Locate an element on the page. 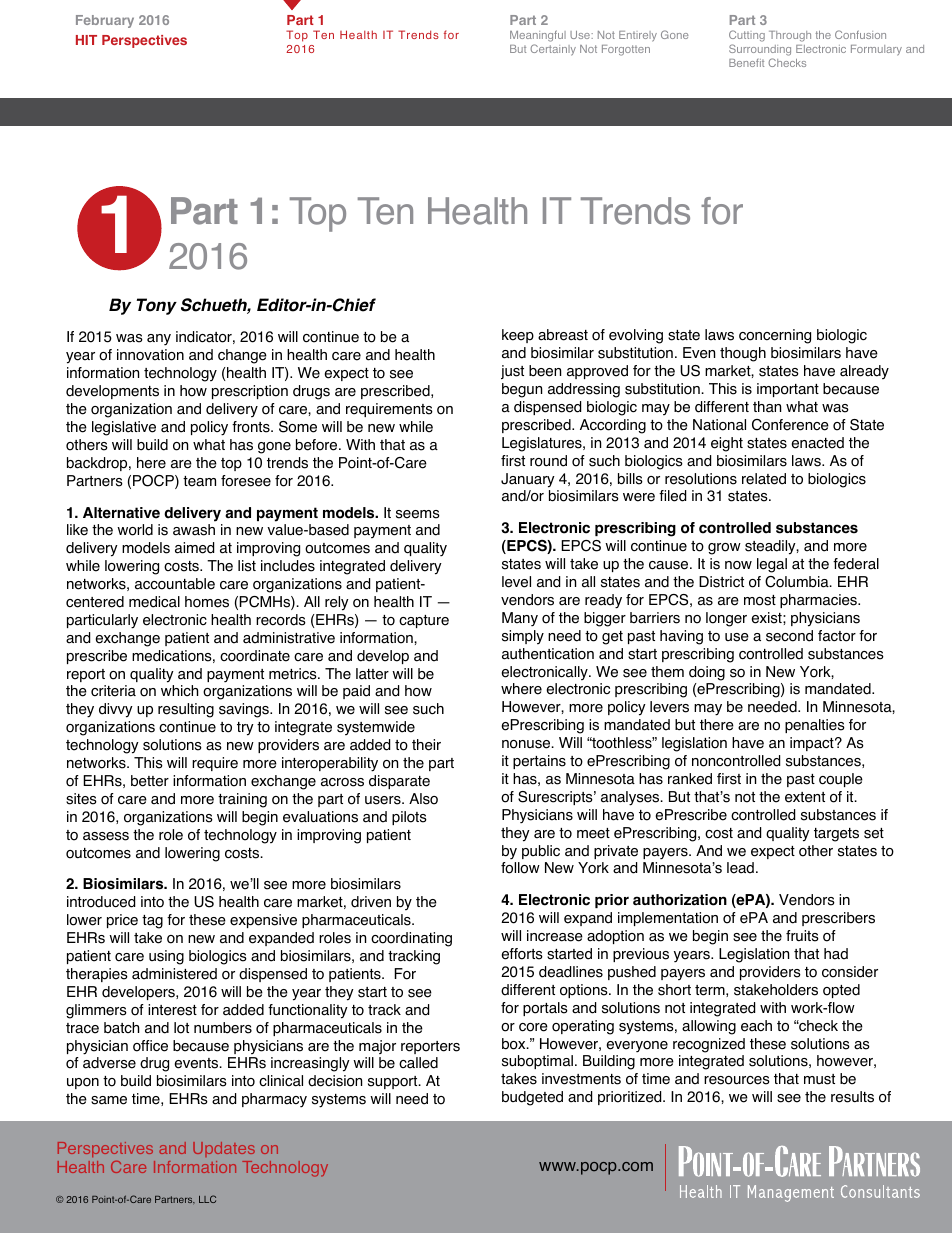  concerning is located at coordinates (775, 336).
